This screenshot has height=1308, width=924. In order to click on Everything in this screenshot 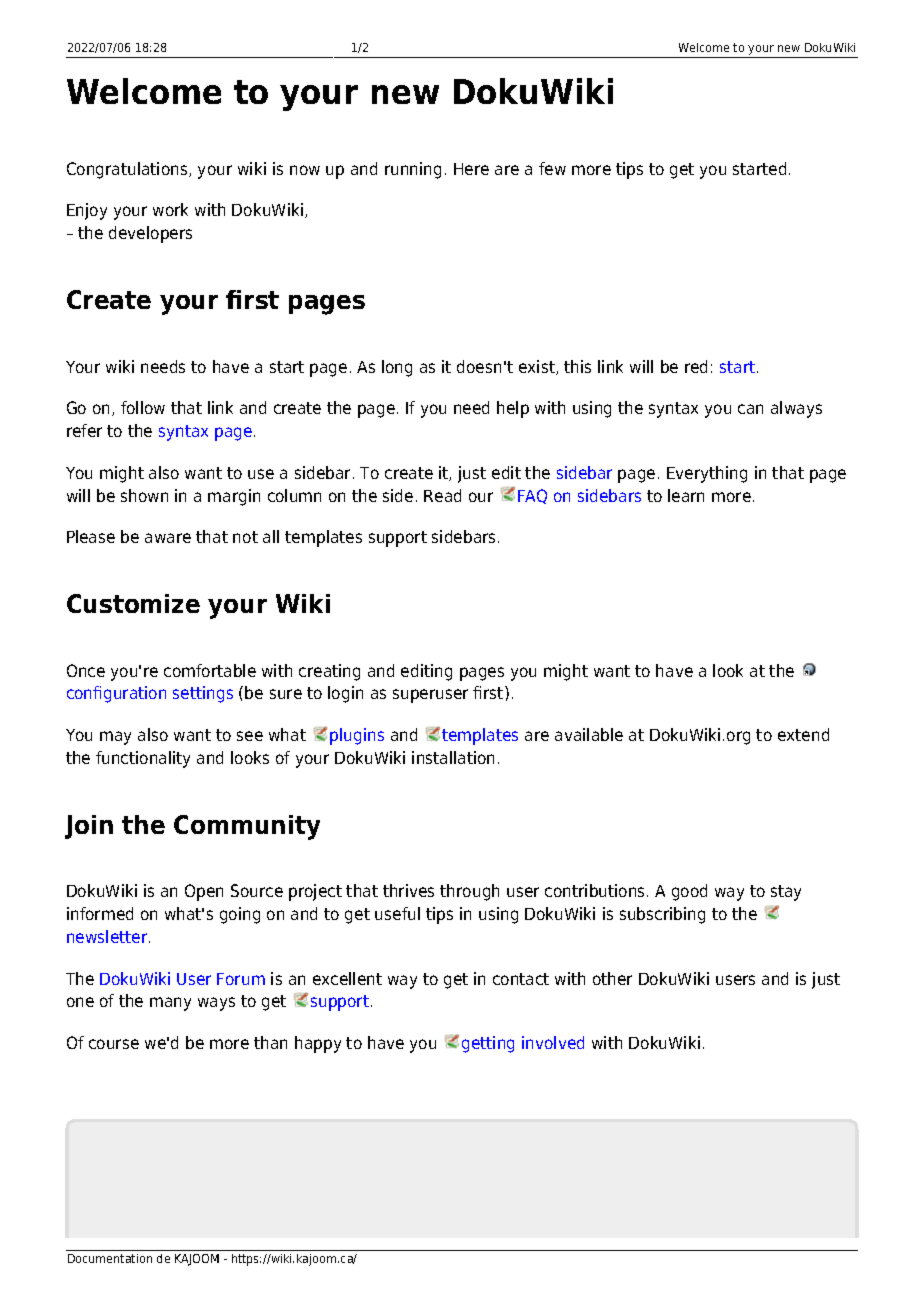, I will do `click(707, 474)`.
